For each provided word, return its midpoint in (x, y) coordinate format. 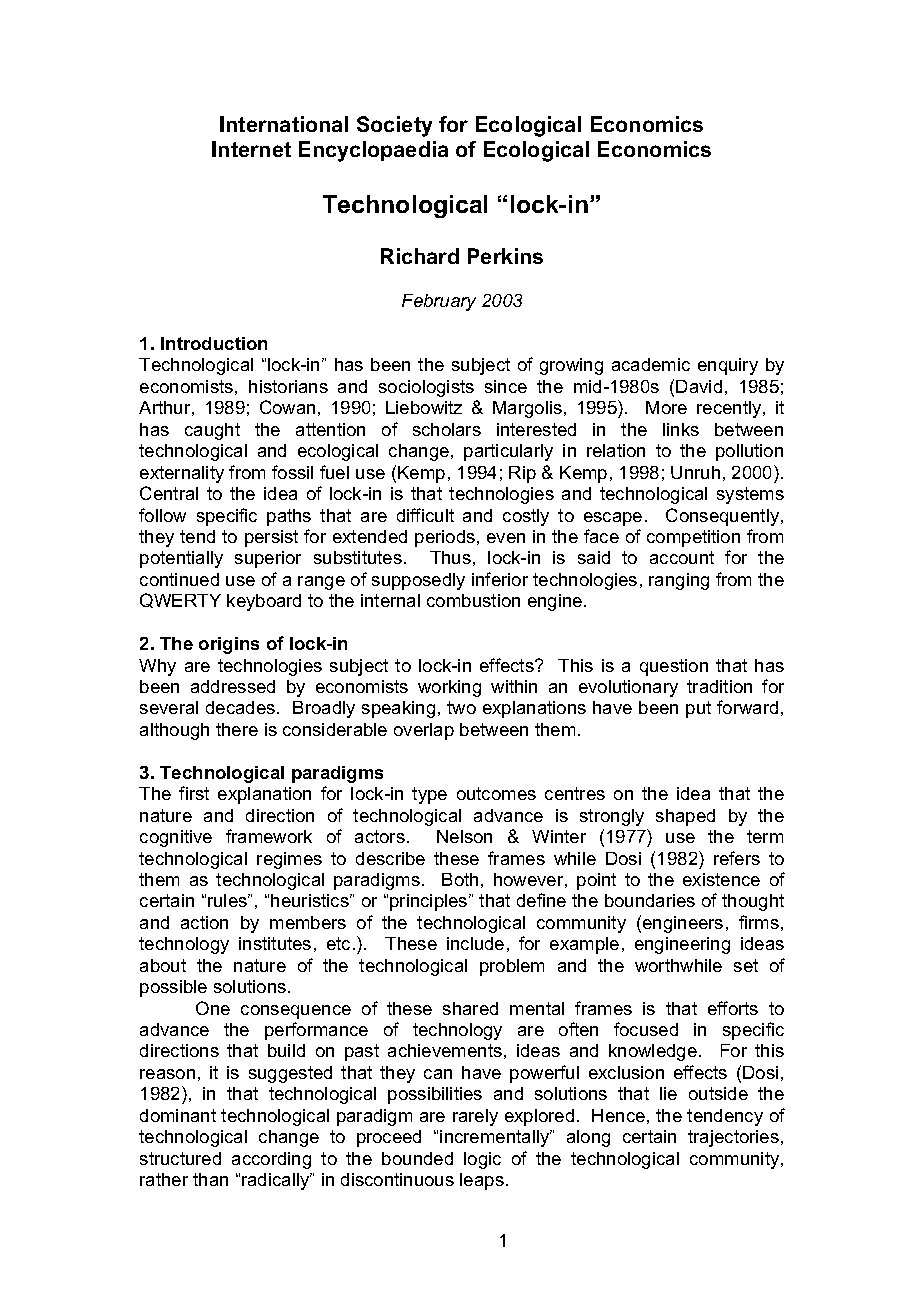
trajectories (733, 1138)
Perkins (505, 256)
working (449, 688)
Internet (251, 149)
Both (460, 879)
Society (394, 126)
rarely (475, 1117)
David (699, 386)
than (210, 1179)
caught (212, 431)
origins (229, 645)
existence (721, 879)
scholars (447, 429)
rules (229, 900)
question (674, 667)
